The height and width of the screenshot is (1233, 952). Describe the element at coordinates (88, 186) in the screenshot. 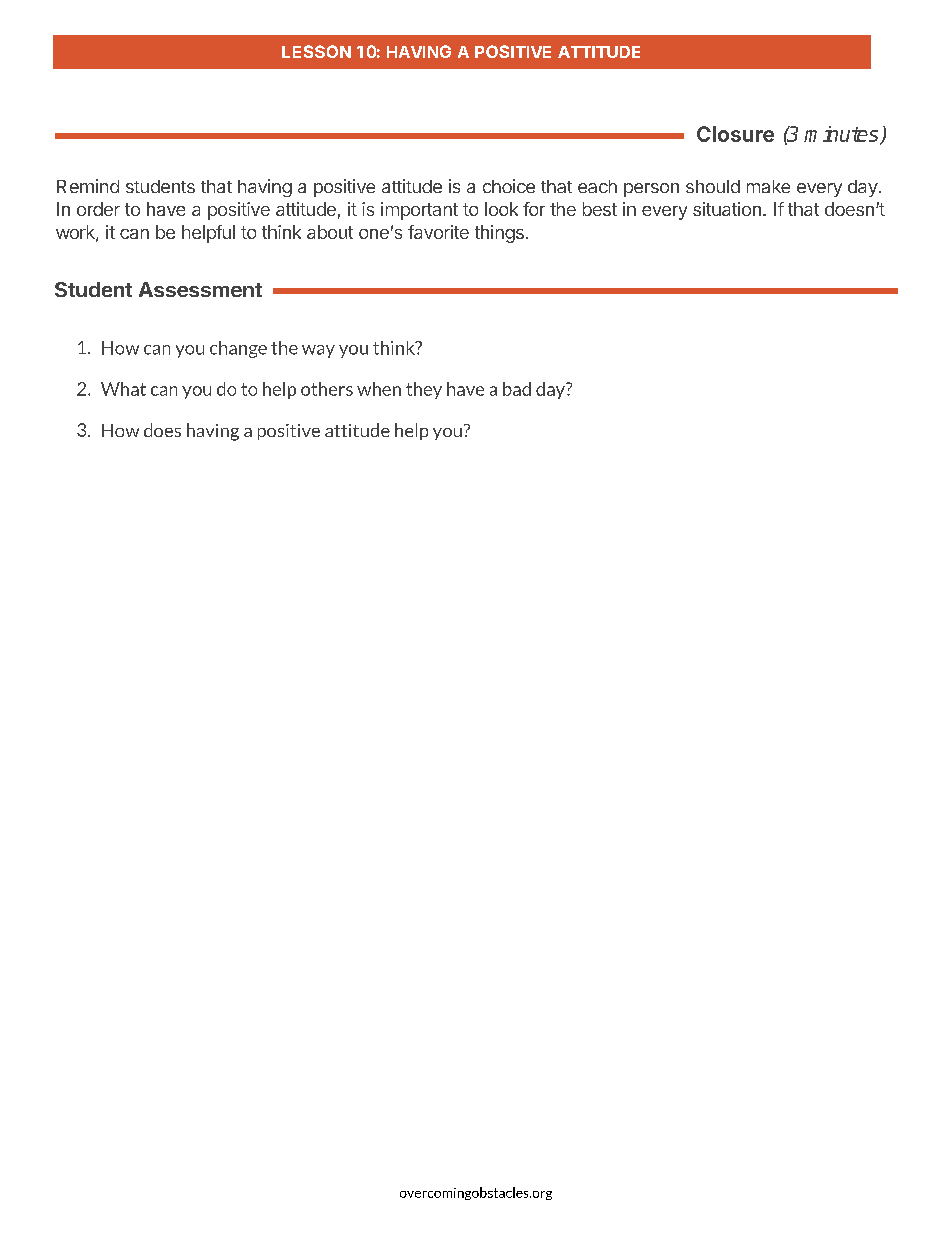

I see `Remind` at that location.
